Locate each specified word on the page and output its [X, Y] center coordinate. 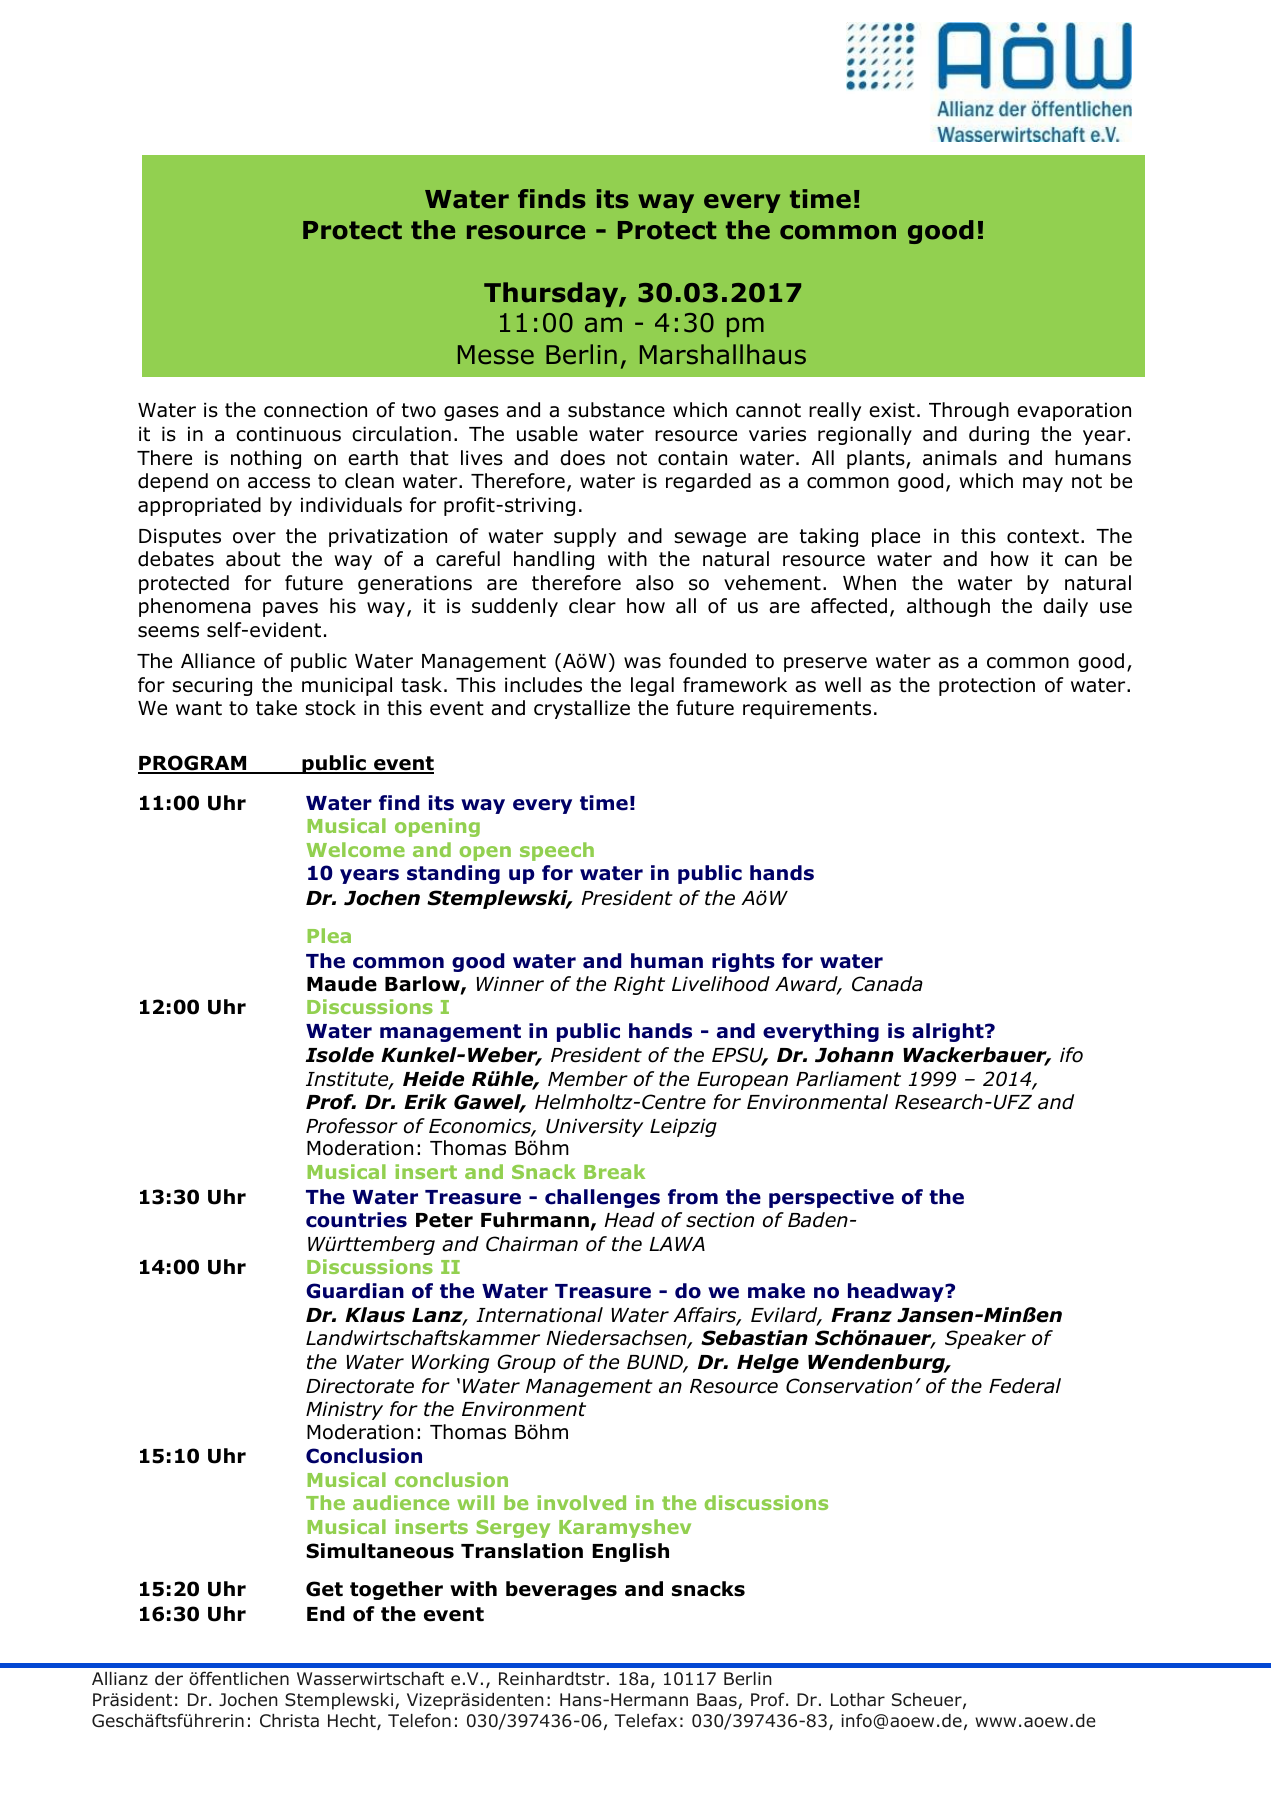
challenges [602, 1198]
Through [969, 411]
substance [616, 410]
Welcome [355, 849]
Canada [887, 984]
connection [315, 410]
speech [557, 851]
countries [356, 1220]
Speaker [985, 1339]
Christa [289, 1720]
